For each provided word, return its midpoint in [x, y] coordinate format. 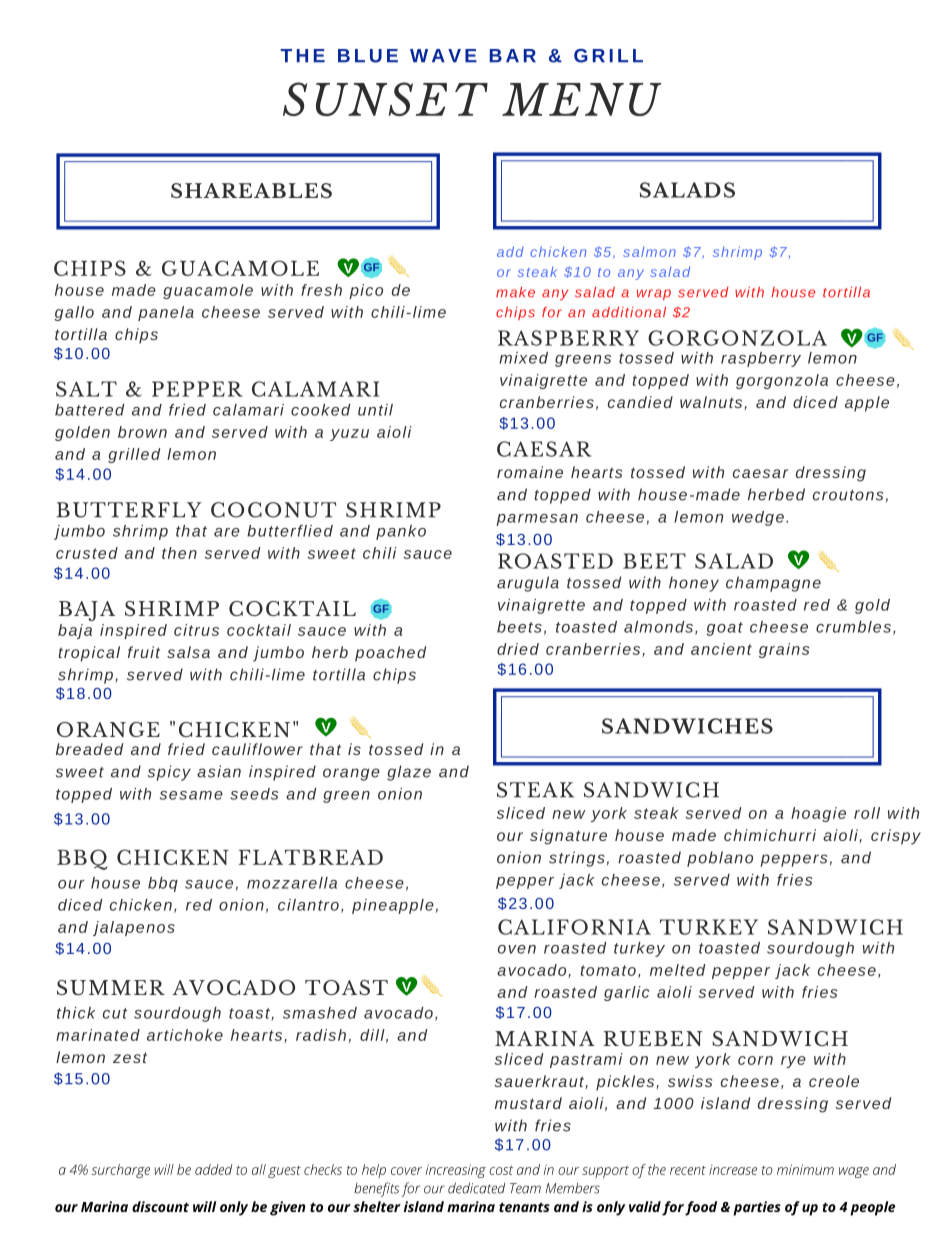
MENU [582, 99]
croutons [848, 495]
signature [568, 837]
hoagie [818, 814]
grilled [134, 455]
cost [501, 1170]
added [214, 1169]
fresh [321, 290]
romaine [530, 472]
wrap [654, 294]
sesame [191, 795]
